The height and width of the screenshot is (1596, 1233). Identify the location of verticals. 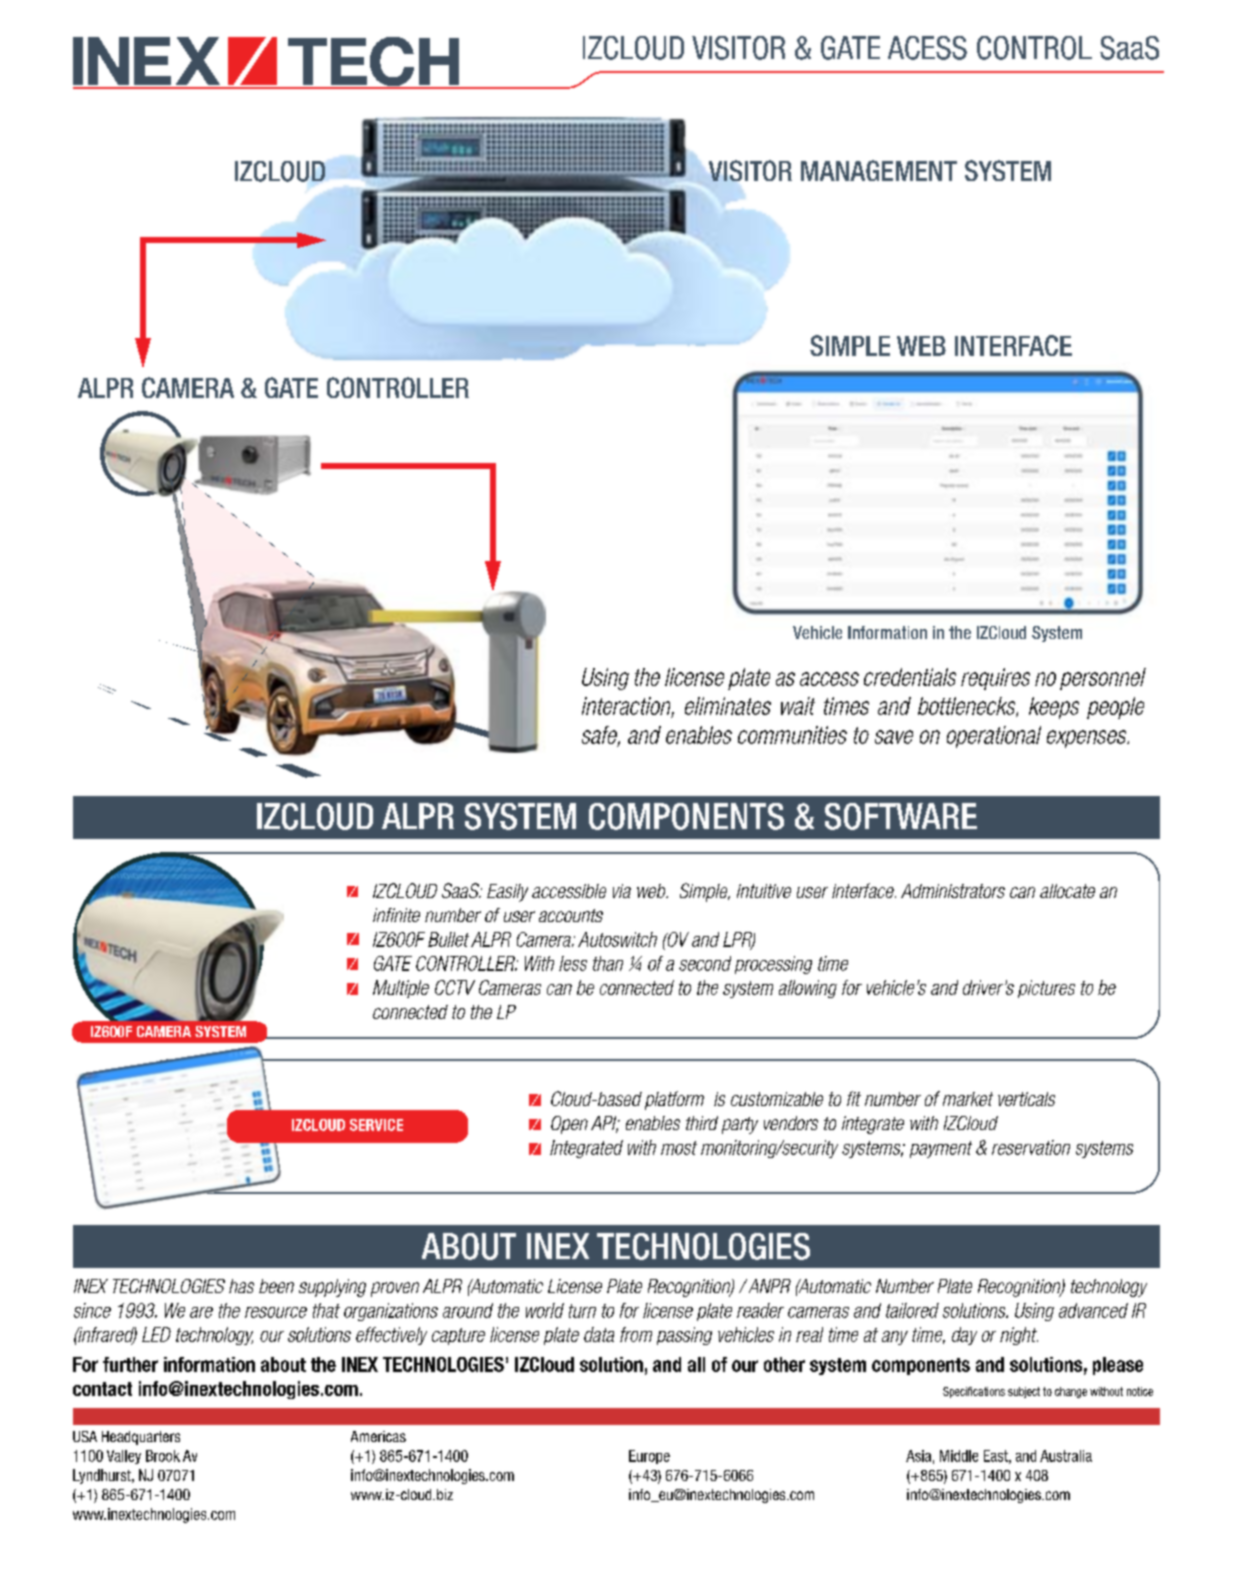
(1026, 1099).
